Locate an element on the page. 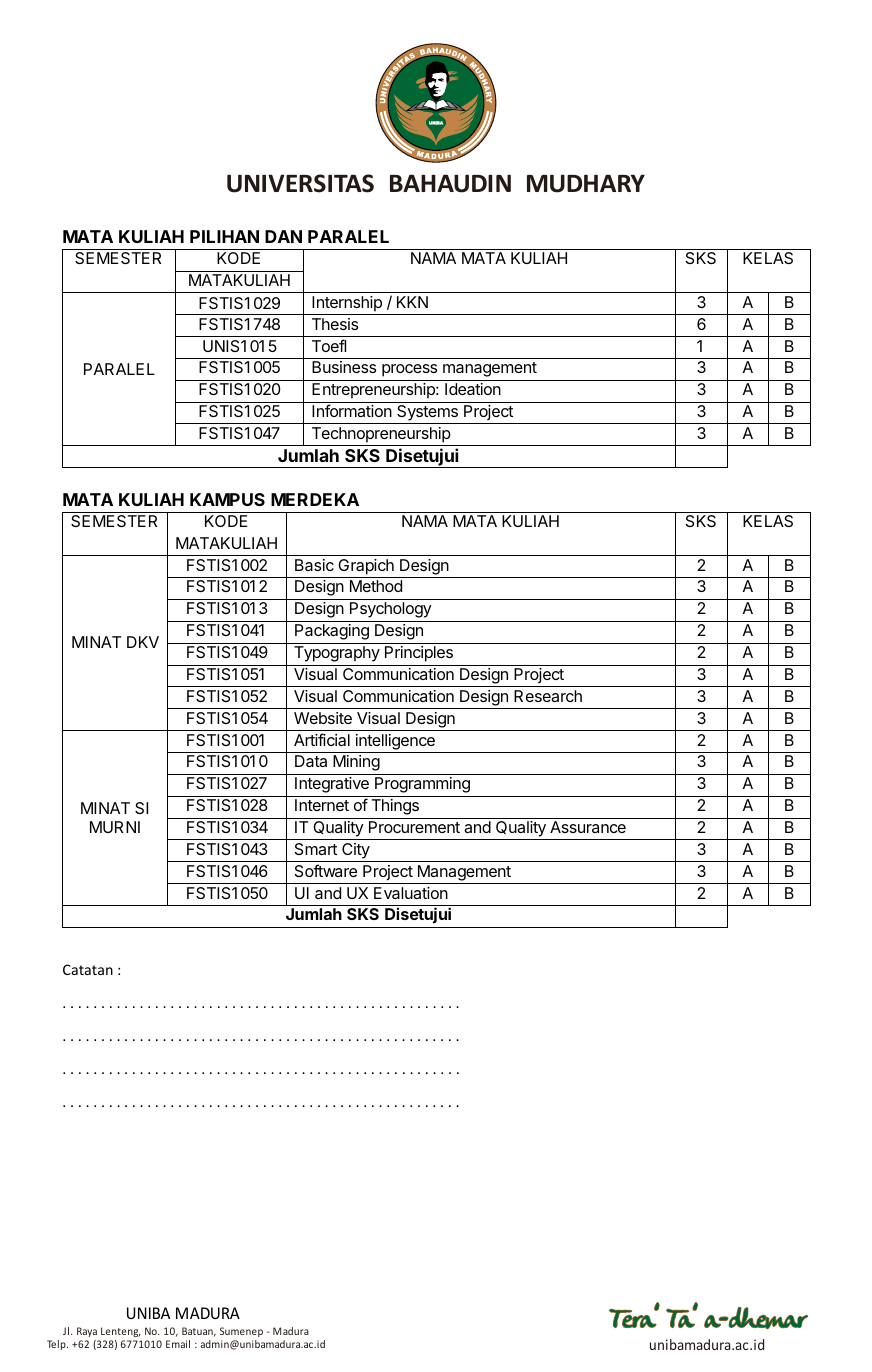 Image resolution: width=872 pixels, height=1372 pixels. Ideation is located at coordinates (473, 389).
